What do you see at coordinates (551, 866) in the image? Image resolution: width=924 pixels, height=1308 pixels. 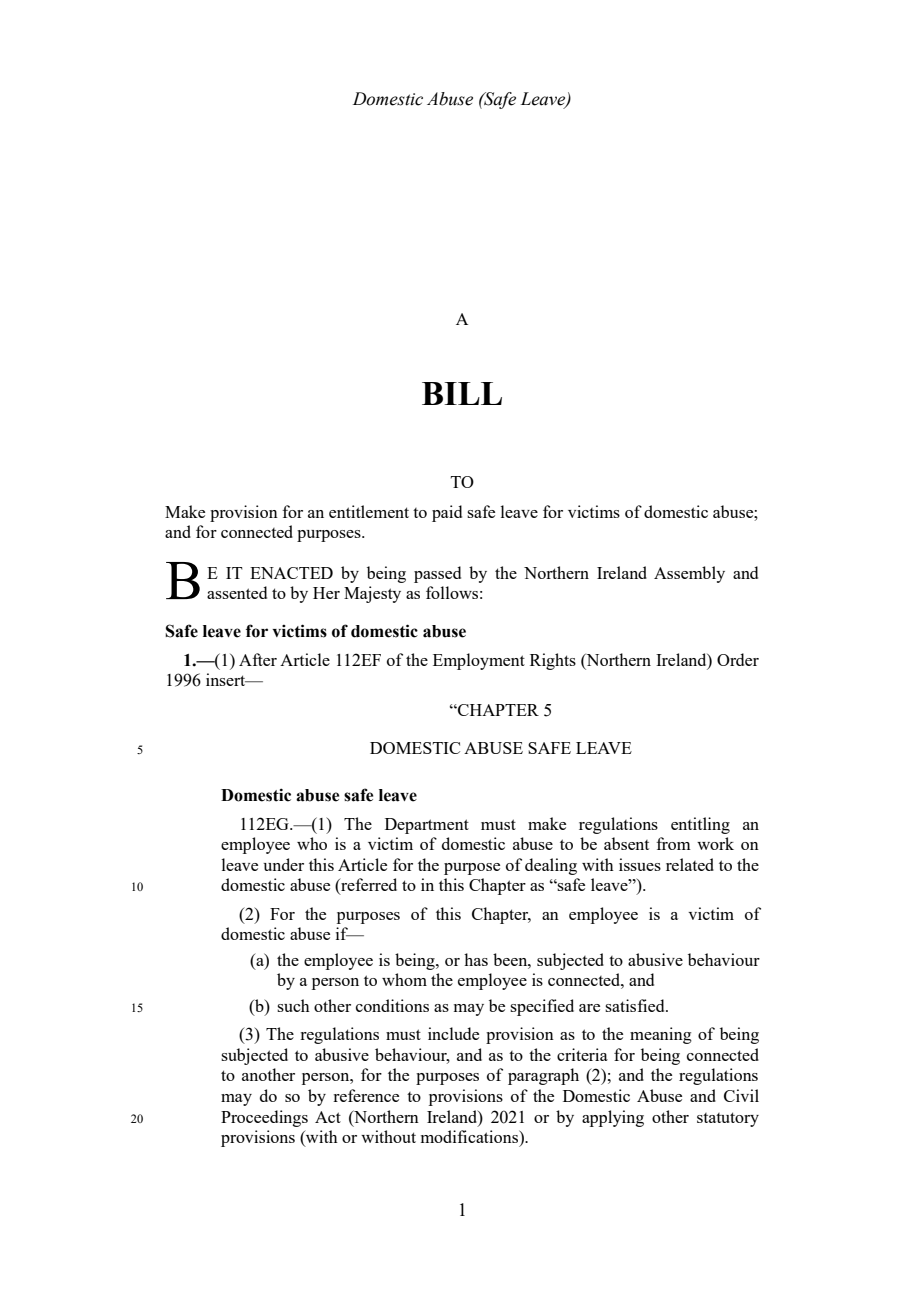 I see `dealing` at bounding box center [551, 866].
